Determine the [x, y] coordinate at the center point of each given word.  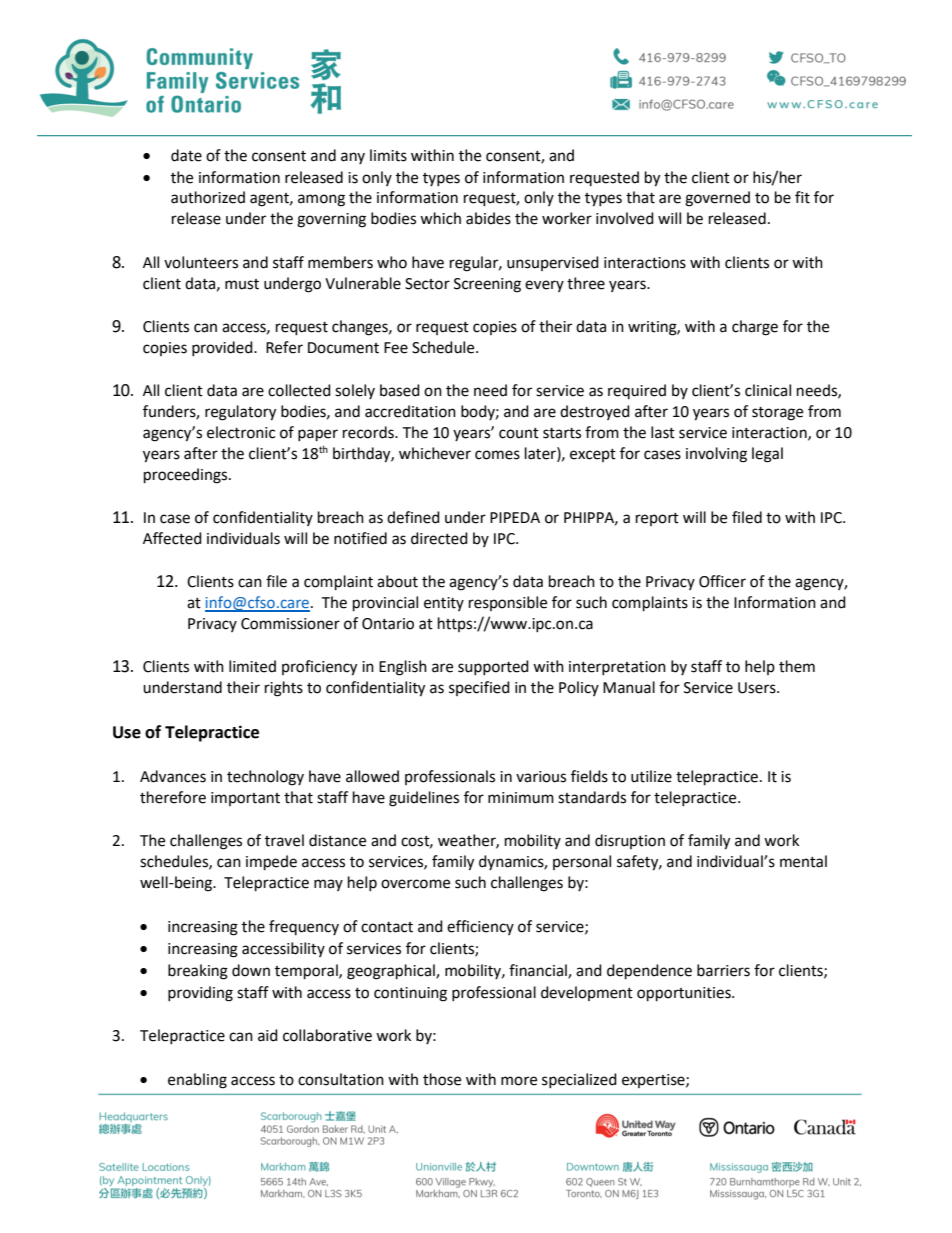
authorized [208, 197]
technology [265, 778]
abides [488, 218]
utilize [651, 776]
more [519, 1081]
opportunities [685, 994]
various [541, 777]
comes [497, 455]
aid [268, 1035]
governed [717, 199]
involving [716, 455]
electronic [241, 432]
